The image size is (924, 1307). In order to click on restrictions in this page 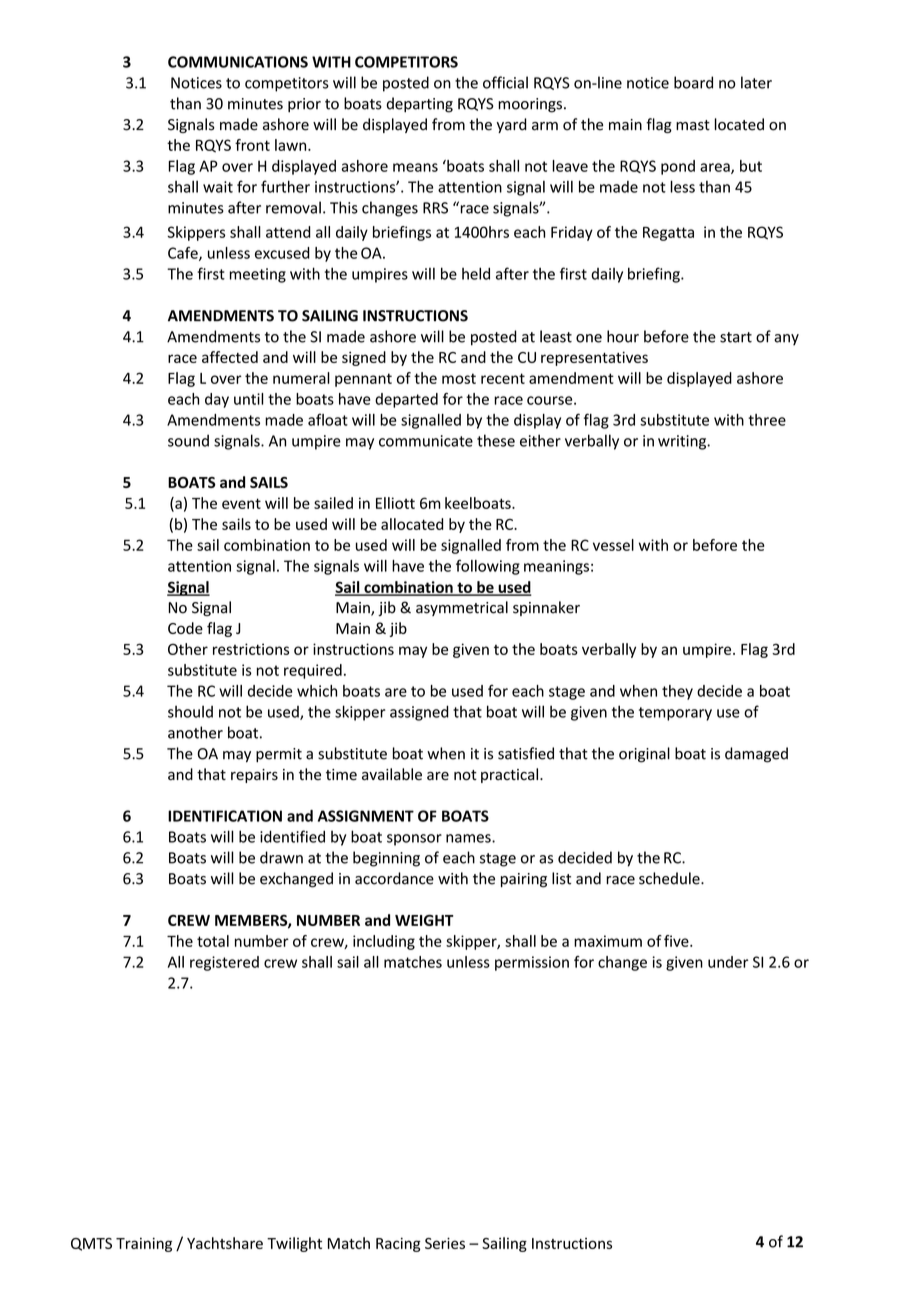, I will do `click(251, 649)`.
